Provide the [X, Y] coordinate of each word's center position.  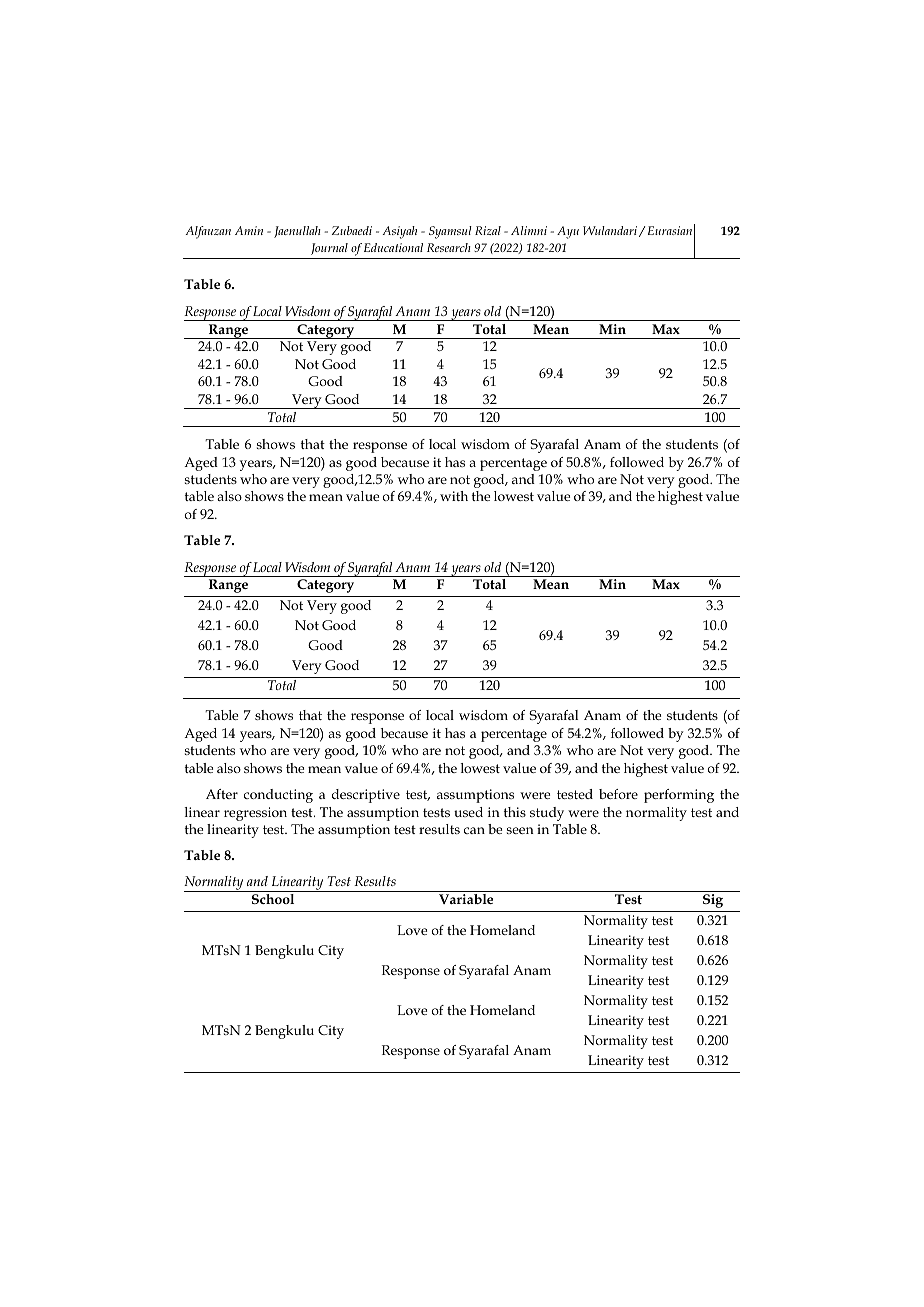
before [618, 794]
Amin [249, 230]
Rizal [488, 230]
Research [449, 247]
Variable [466, 899]
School [273, 899]
